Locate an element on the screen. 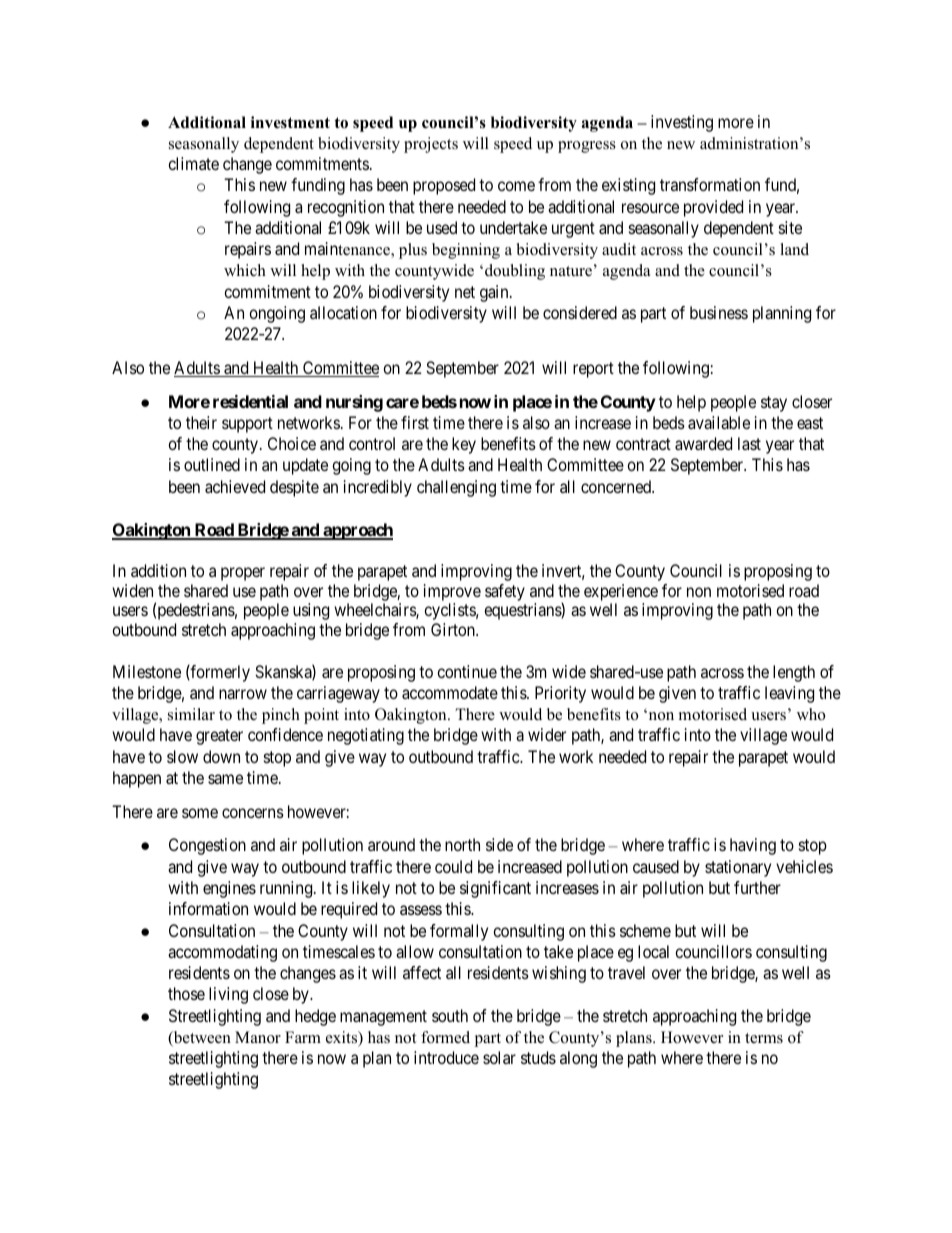 The width and height of the screenshot is (952, 1233). improve is located at coordinates (452, 592).
